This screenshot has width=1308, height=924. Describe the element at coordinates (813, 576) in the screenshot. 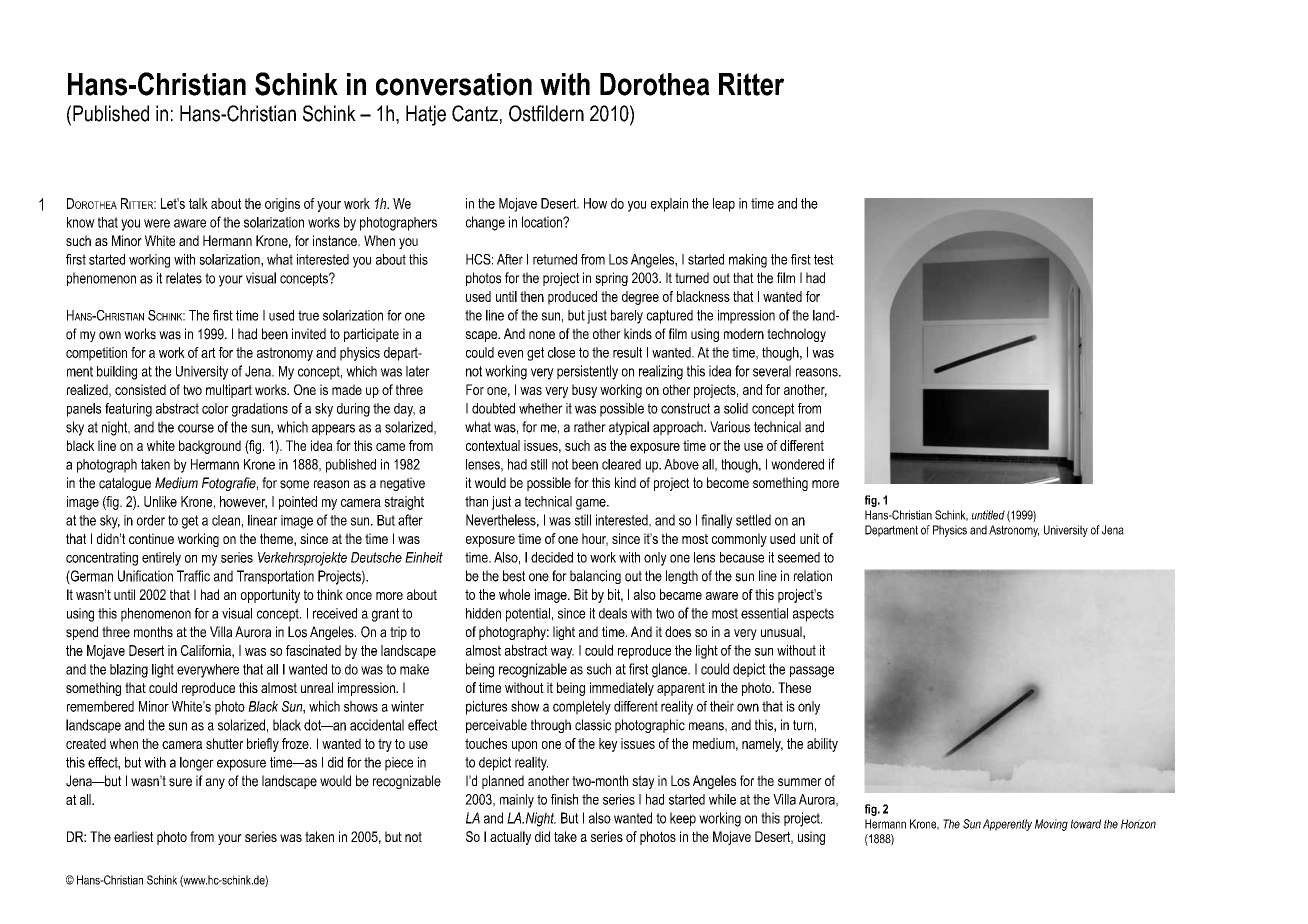

I see `relation` at that location.
